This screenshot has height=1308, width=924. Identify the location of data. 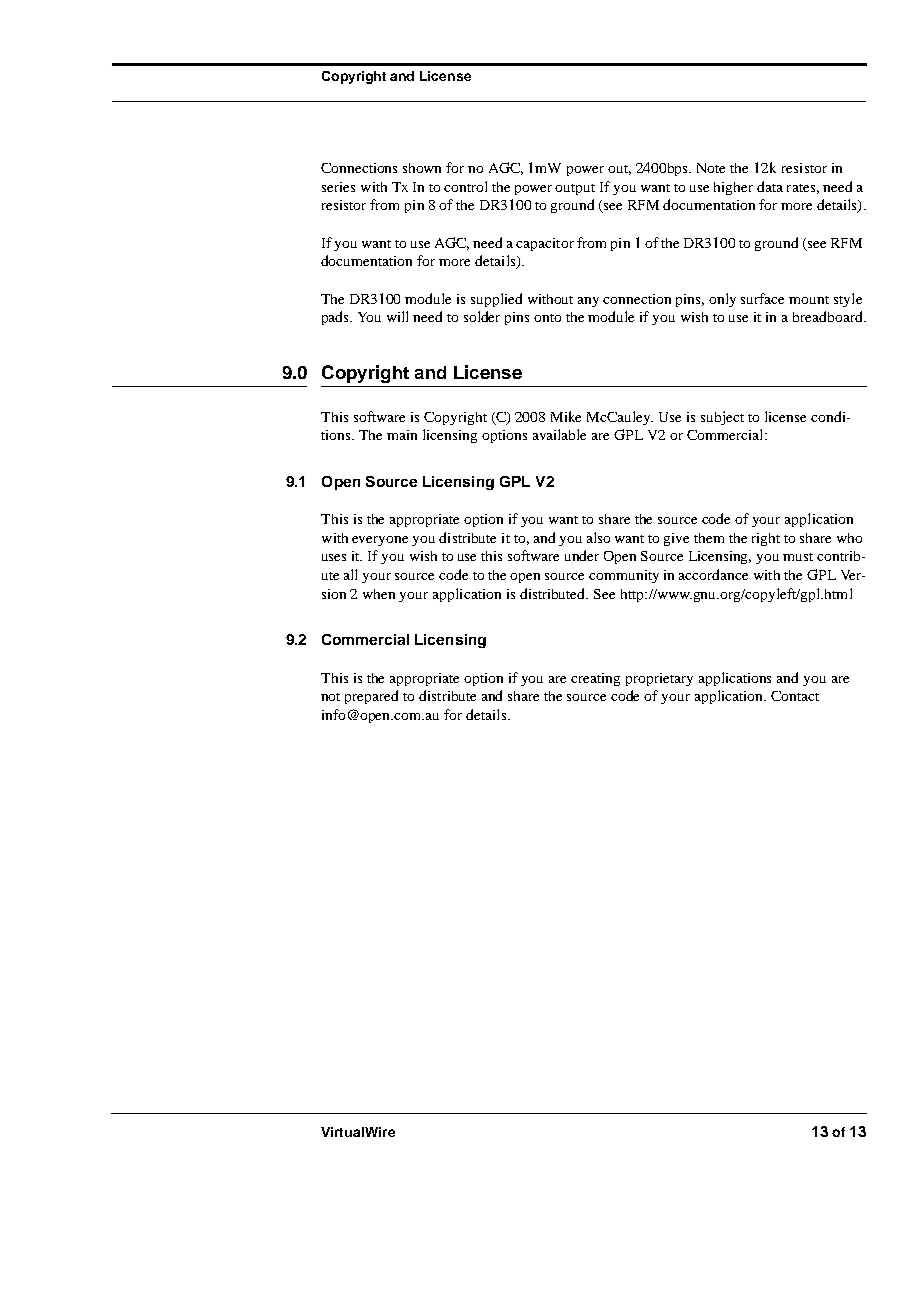
(770, 186).
